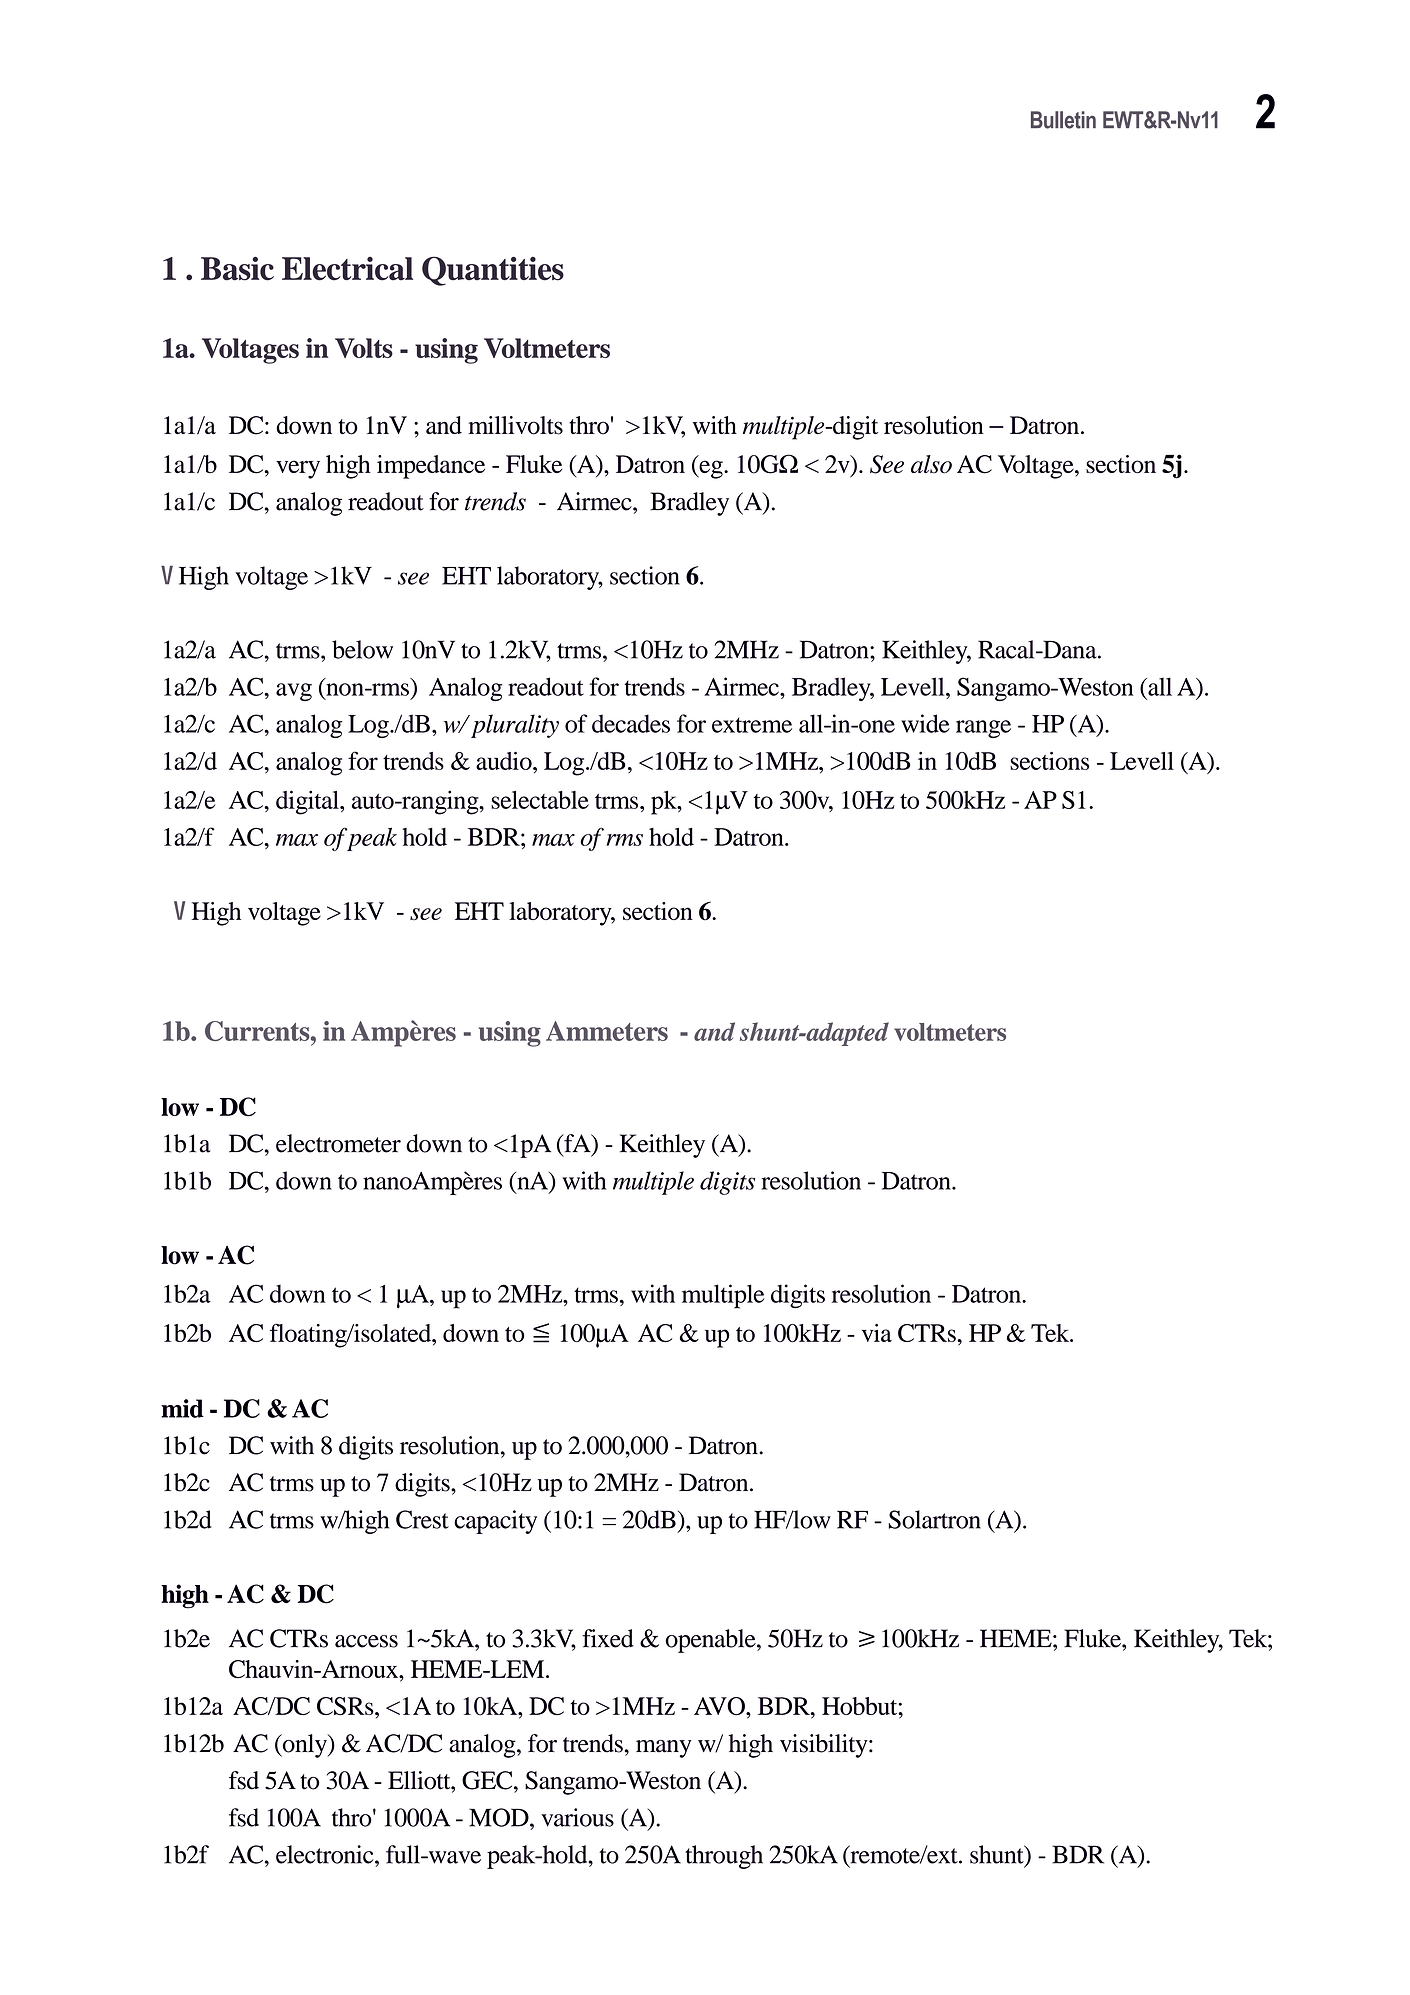  Describe the element at coordinates (495, 1522) in the page. I see `capacity` at that location.
